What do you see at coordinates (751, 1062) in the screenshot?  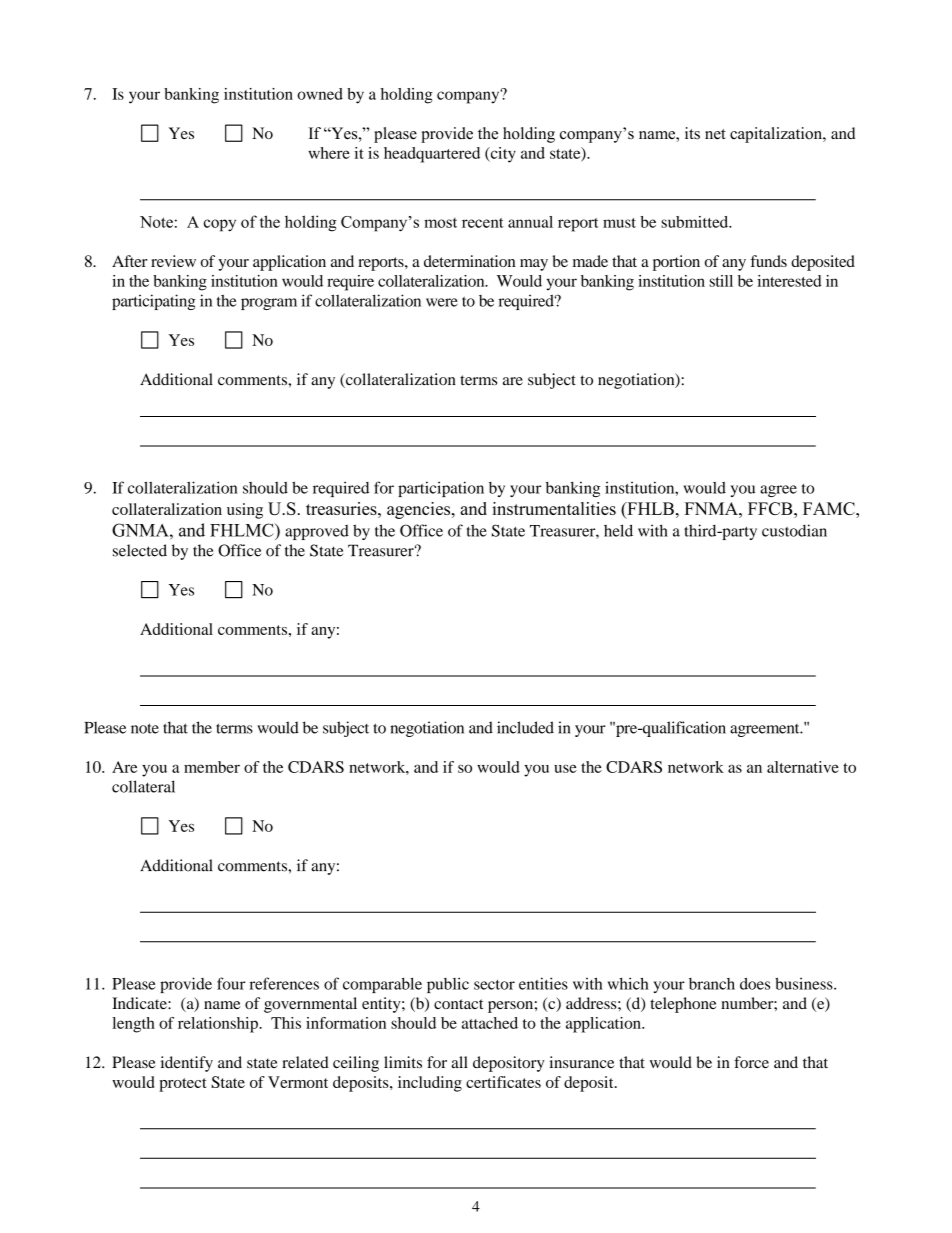 I see `force` at bounding box center [751, 1062].
